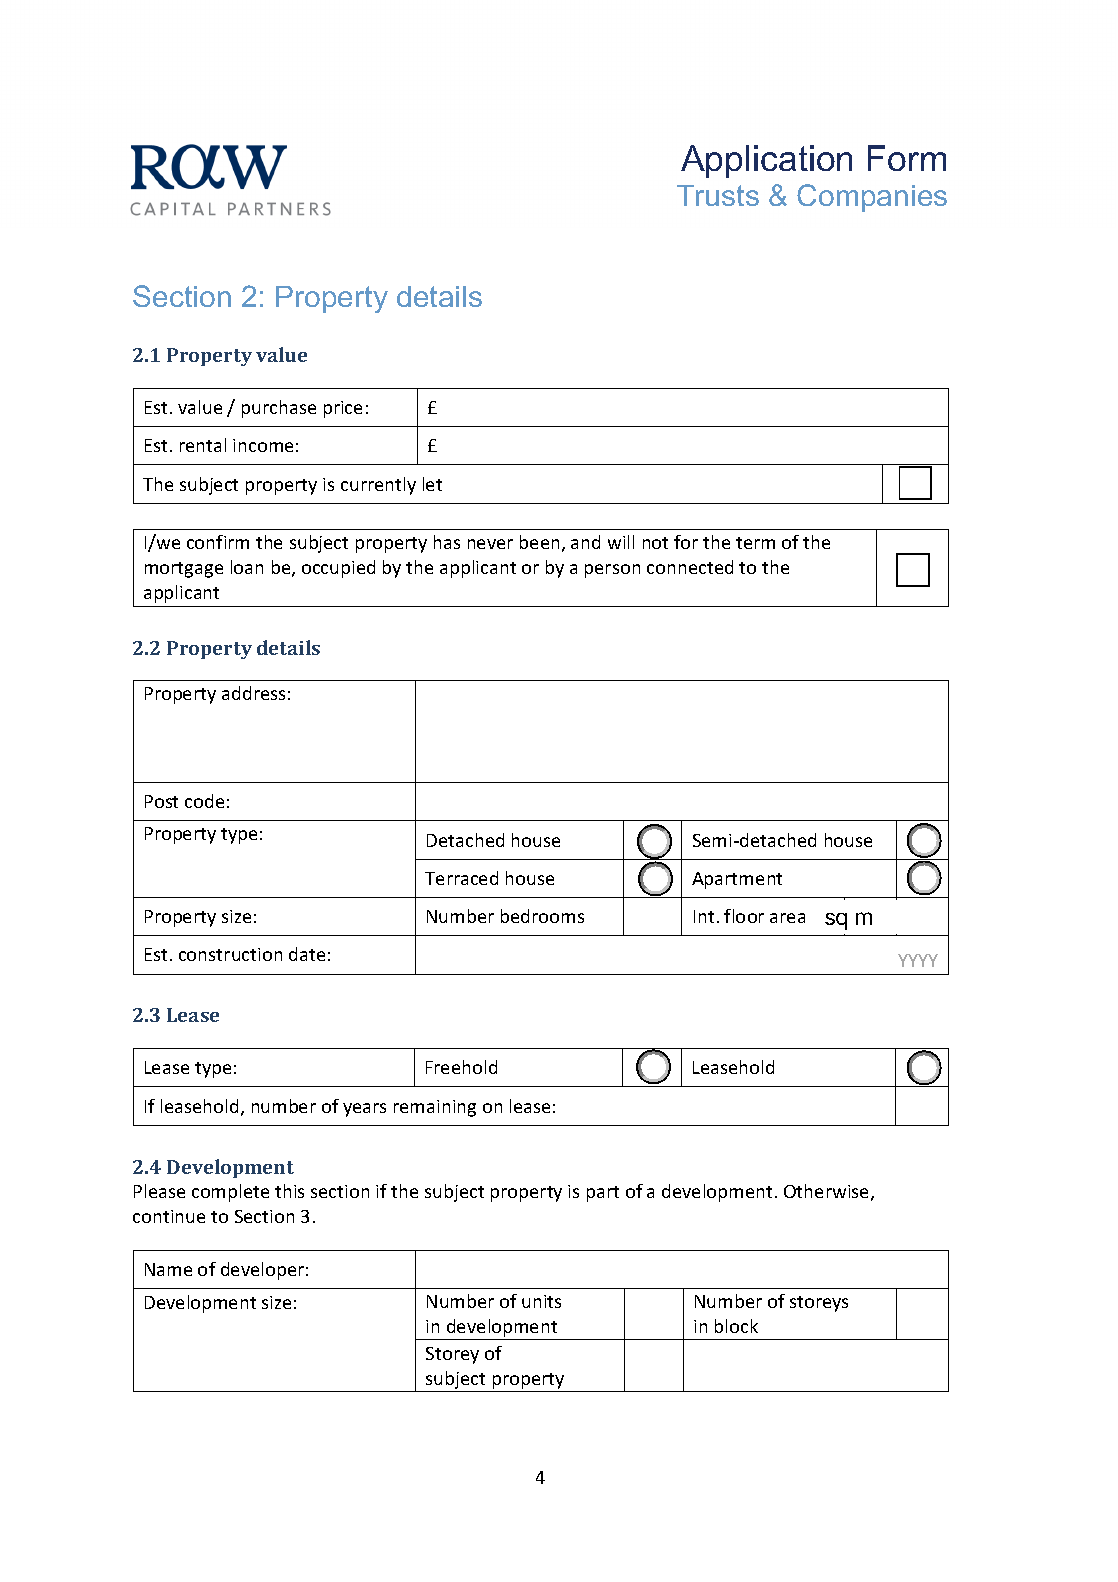 The height and width of the document is (1582, 1118). I want to click on Name, so click(168, 1269).
